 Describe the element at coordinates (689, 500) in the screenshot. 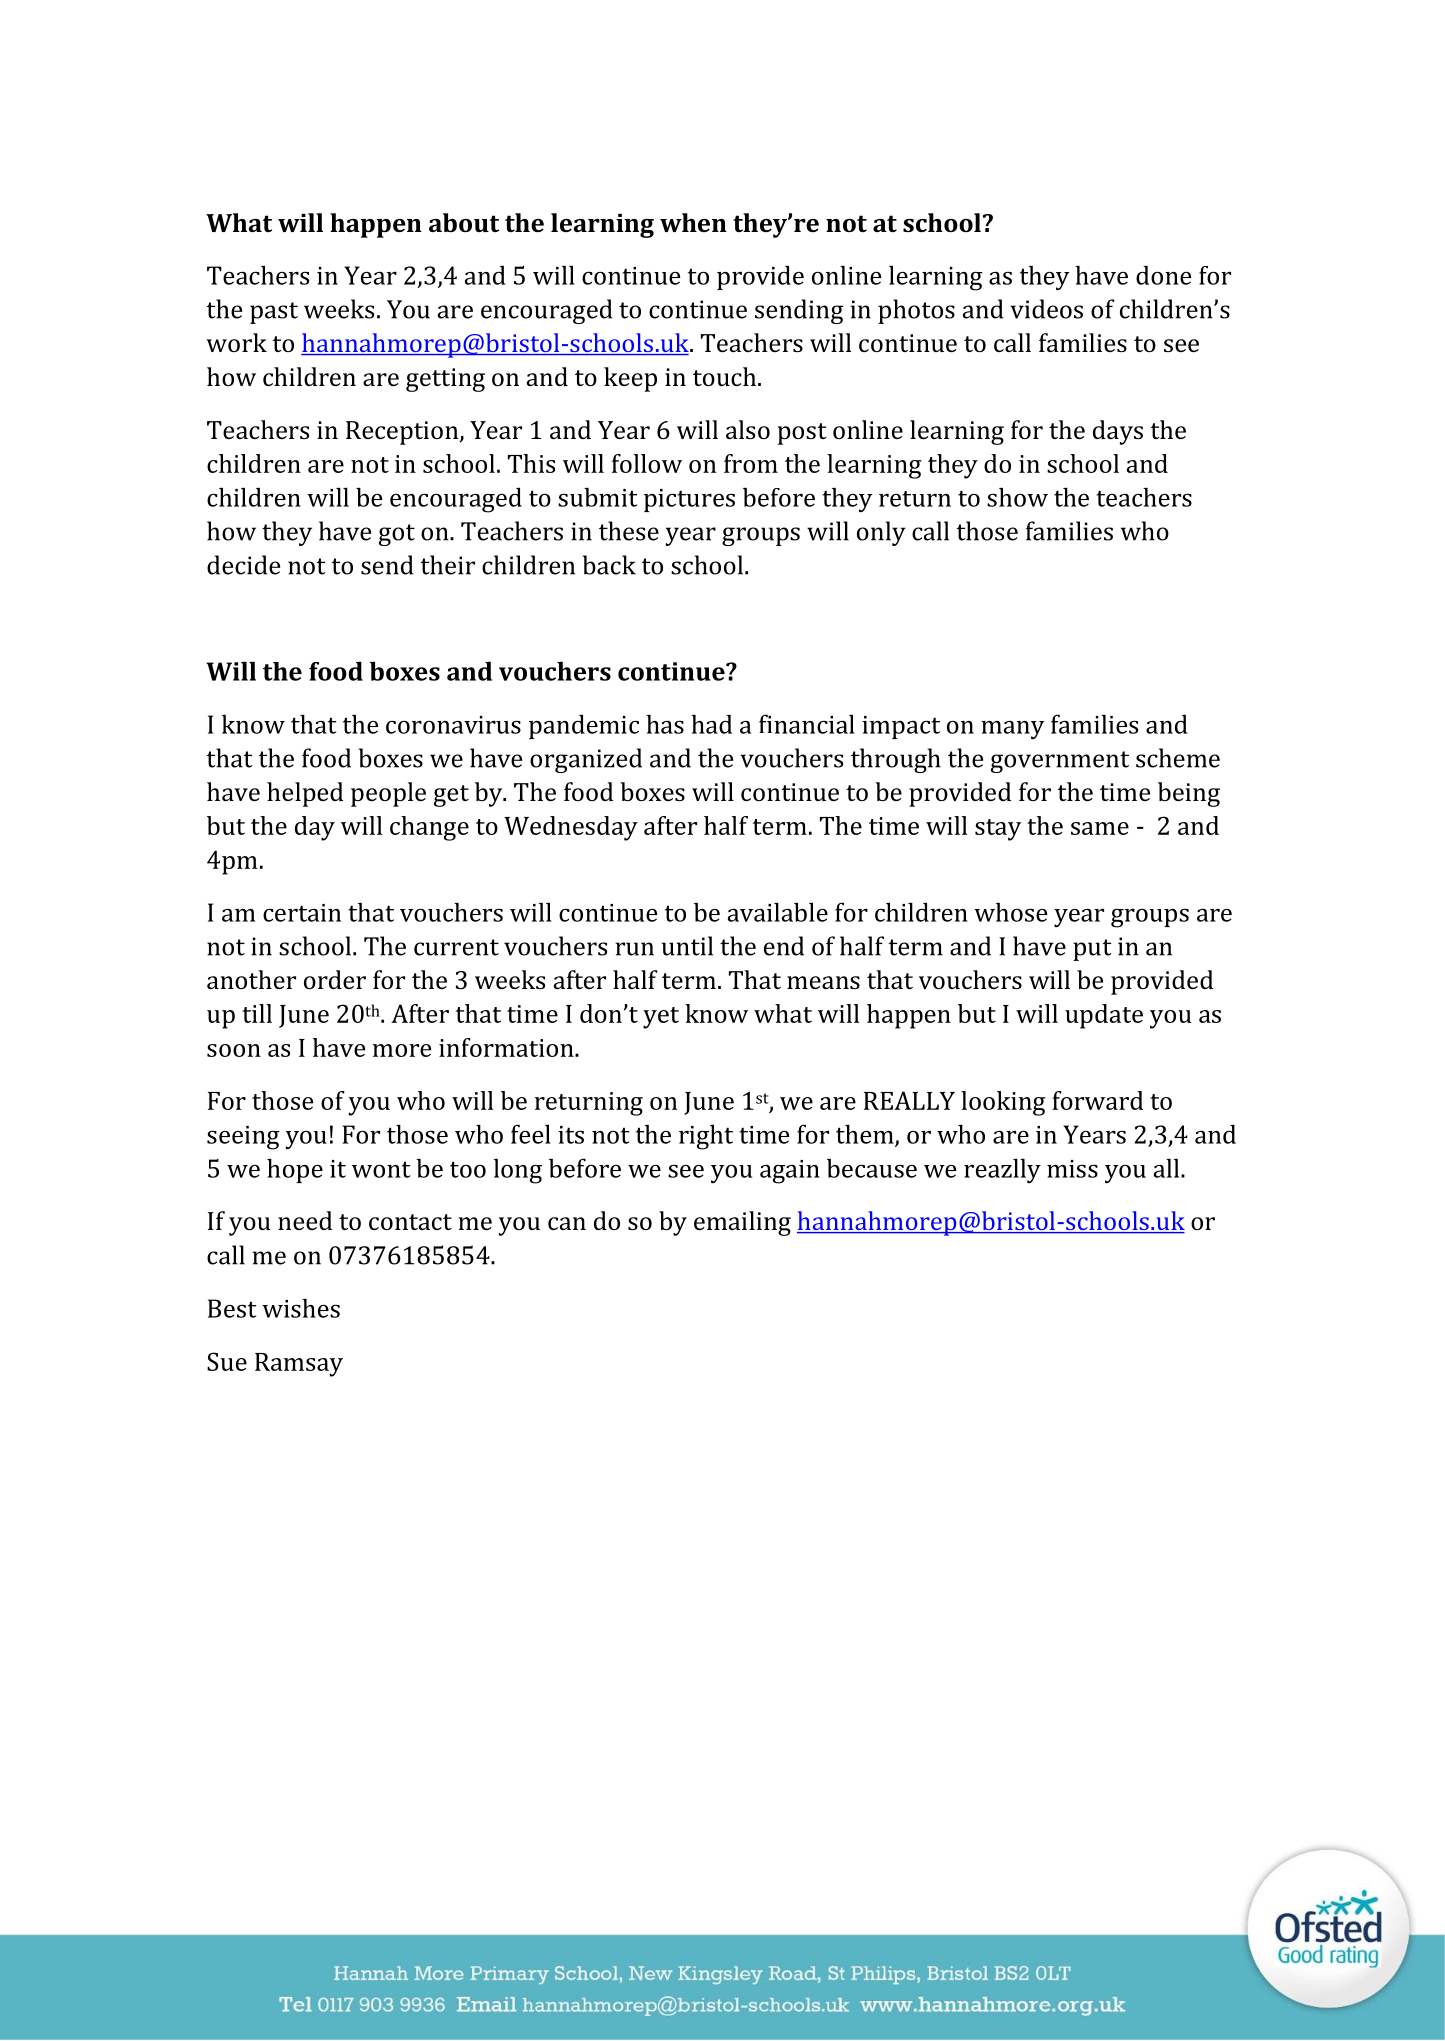

I see `pictures` at that location.
